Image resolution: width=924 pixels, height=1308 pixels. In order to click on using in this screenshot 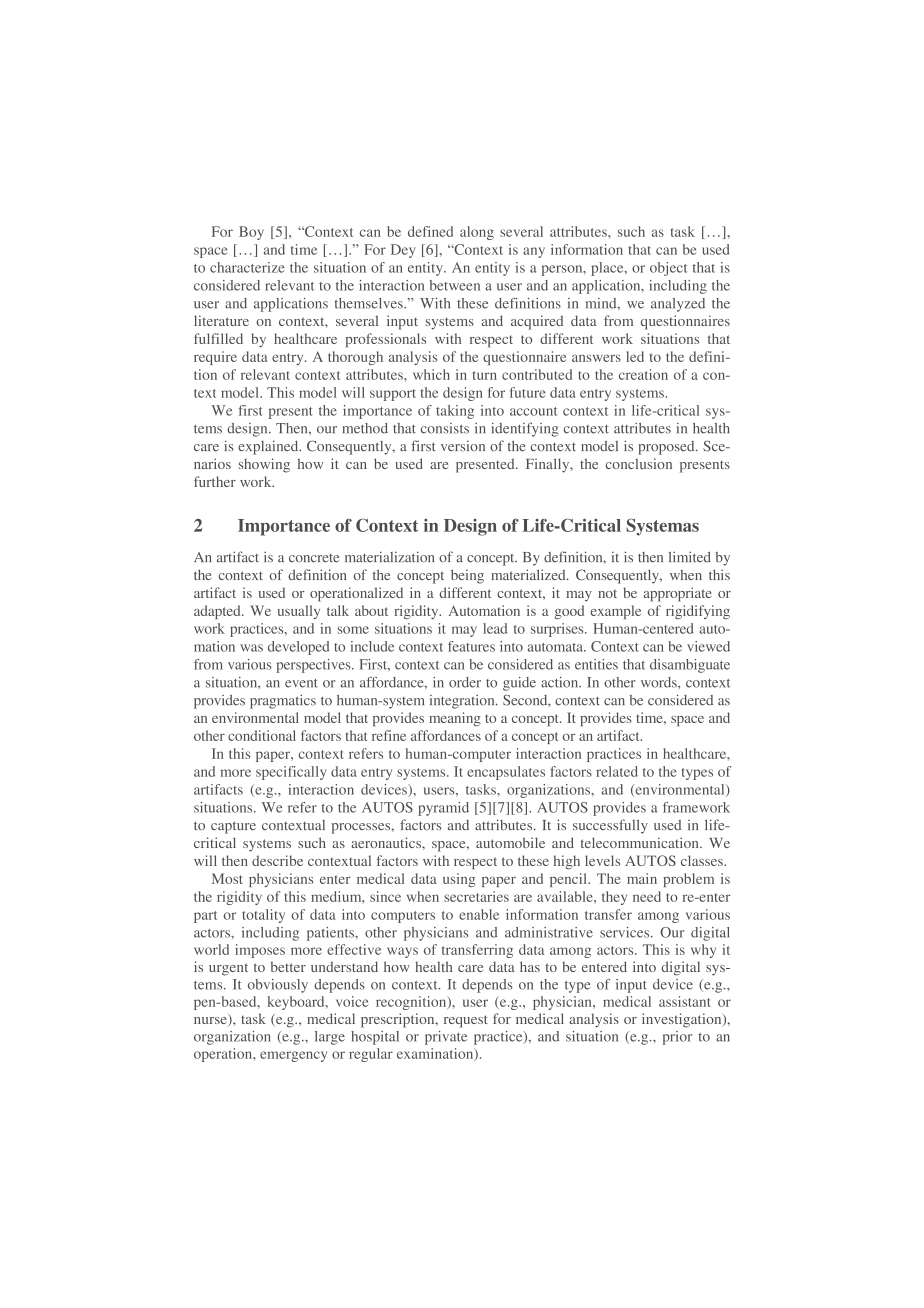, I will do `click(459, 880)`.
